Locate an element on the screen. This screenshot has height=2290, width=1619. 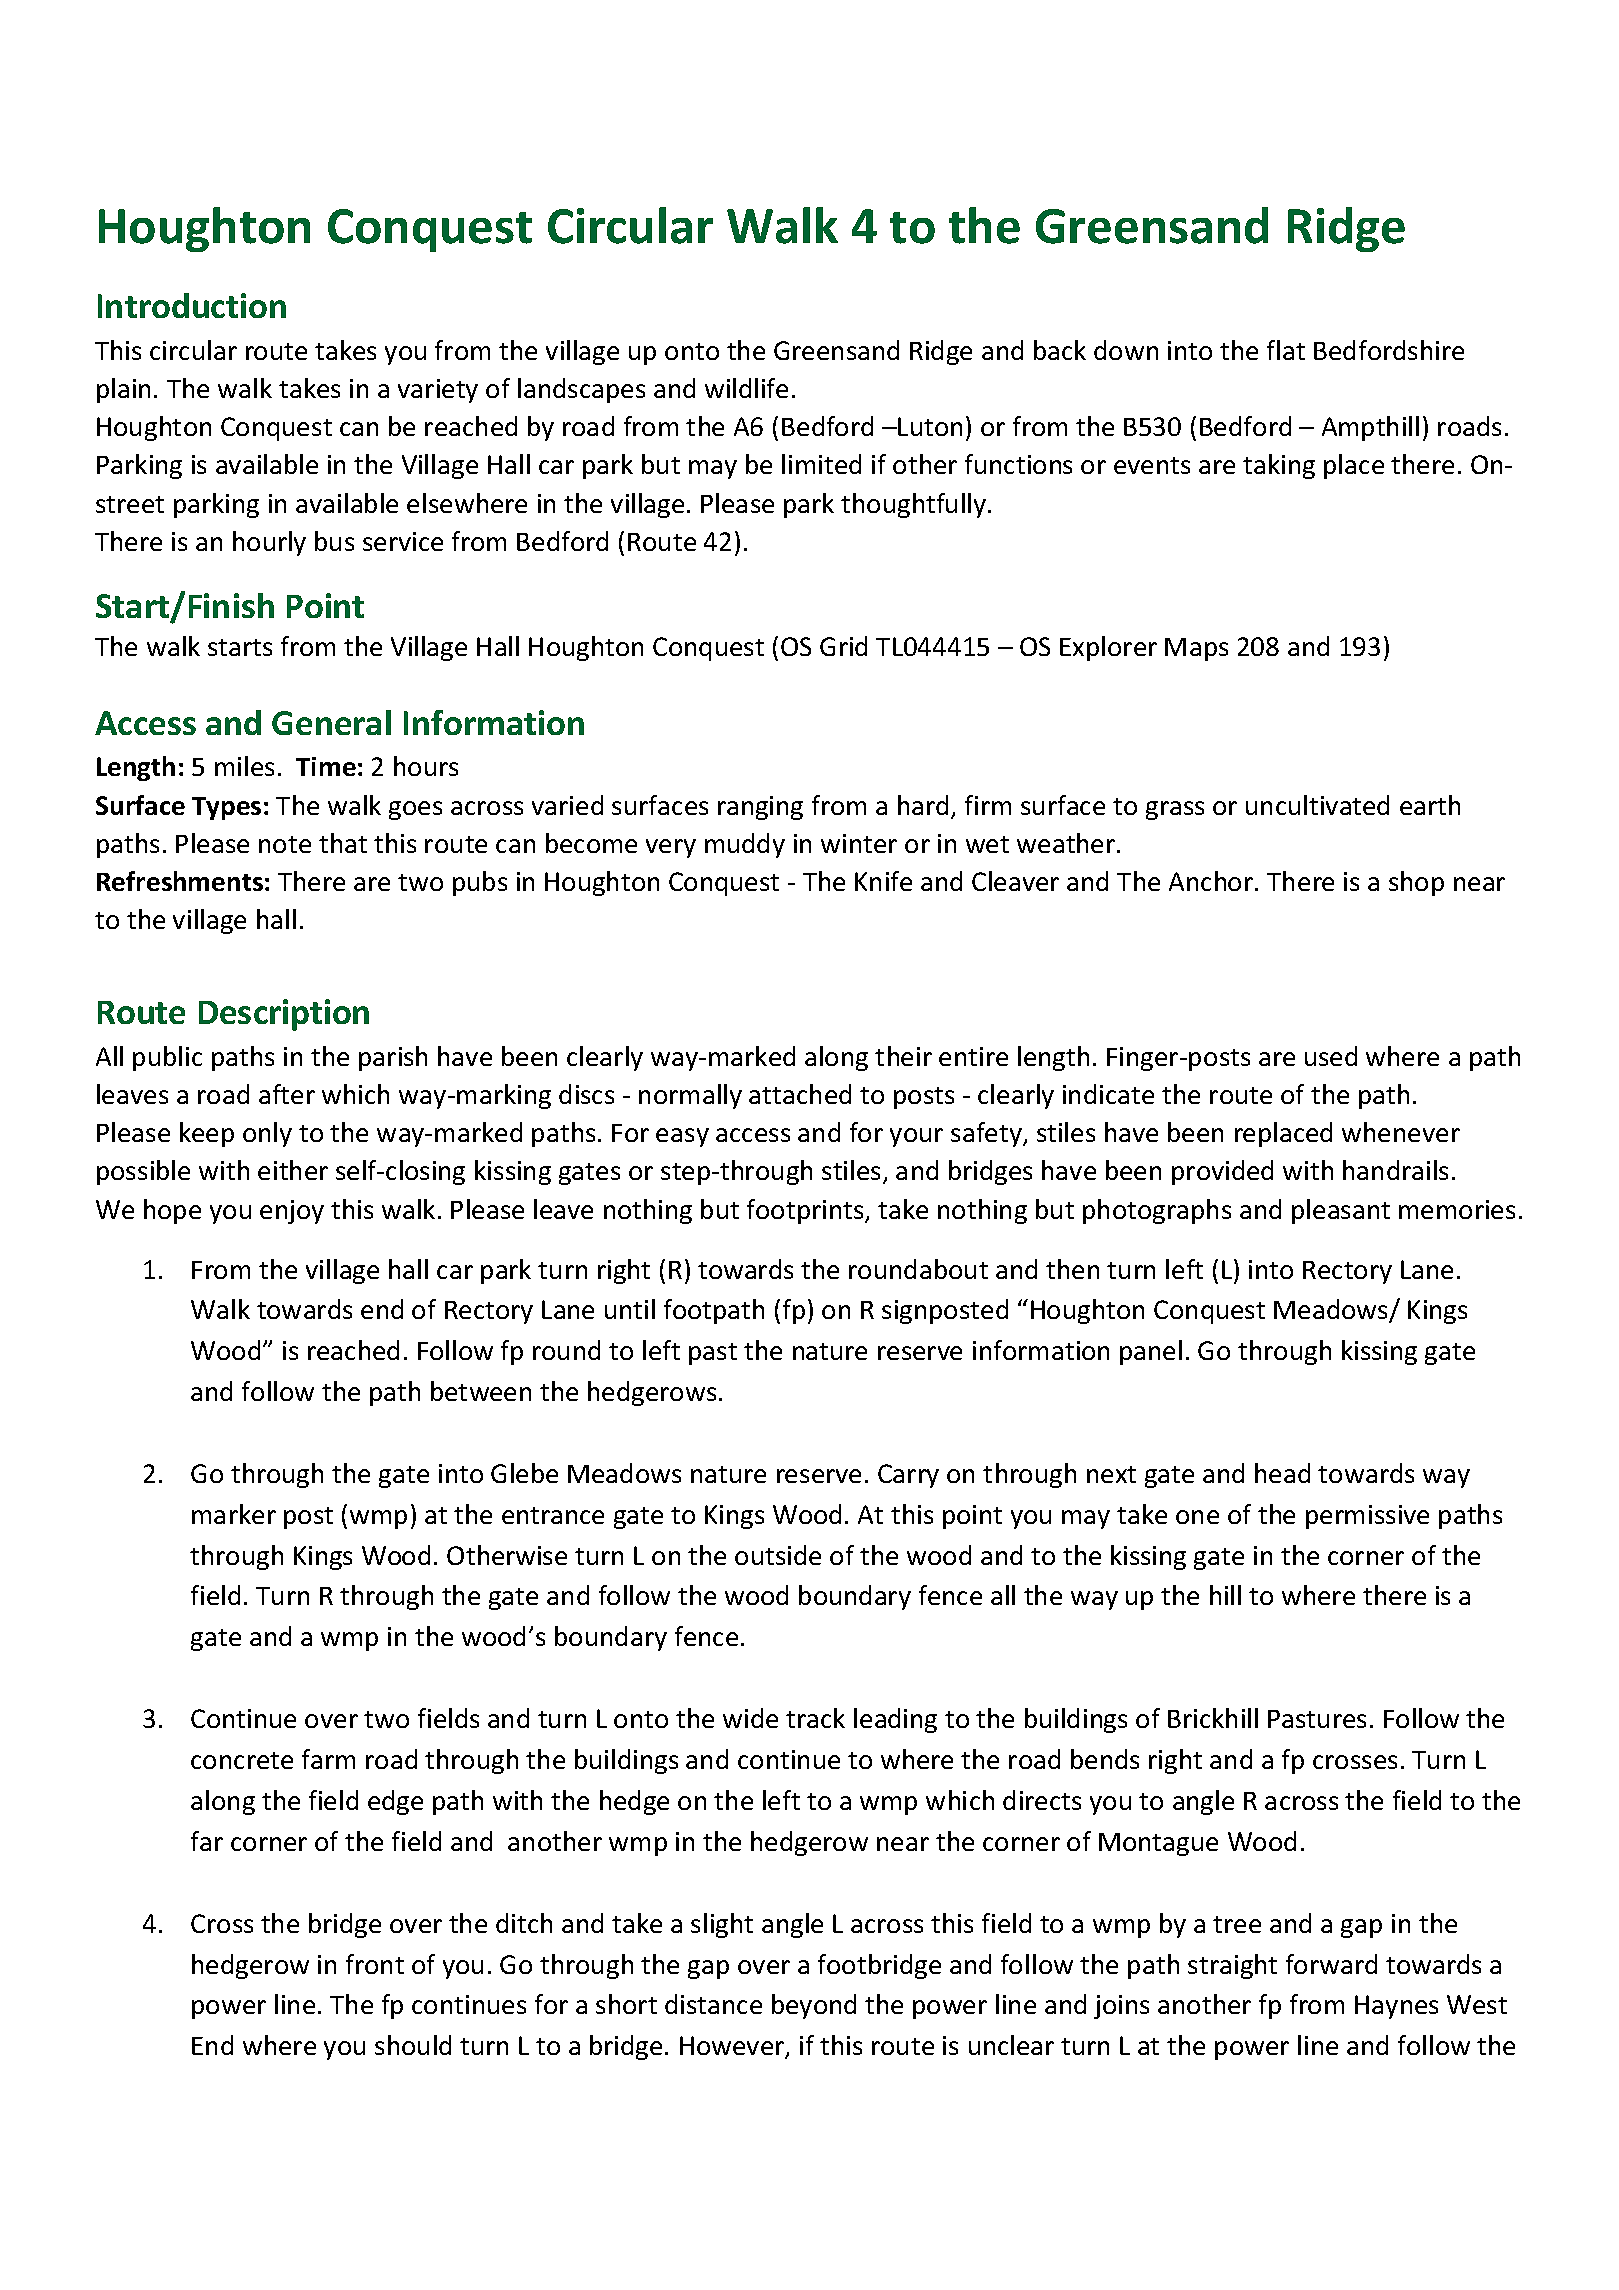
wildlife is located at coordinates (746, 388).
